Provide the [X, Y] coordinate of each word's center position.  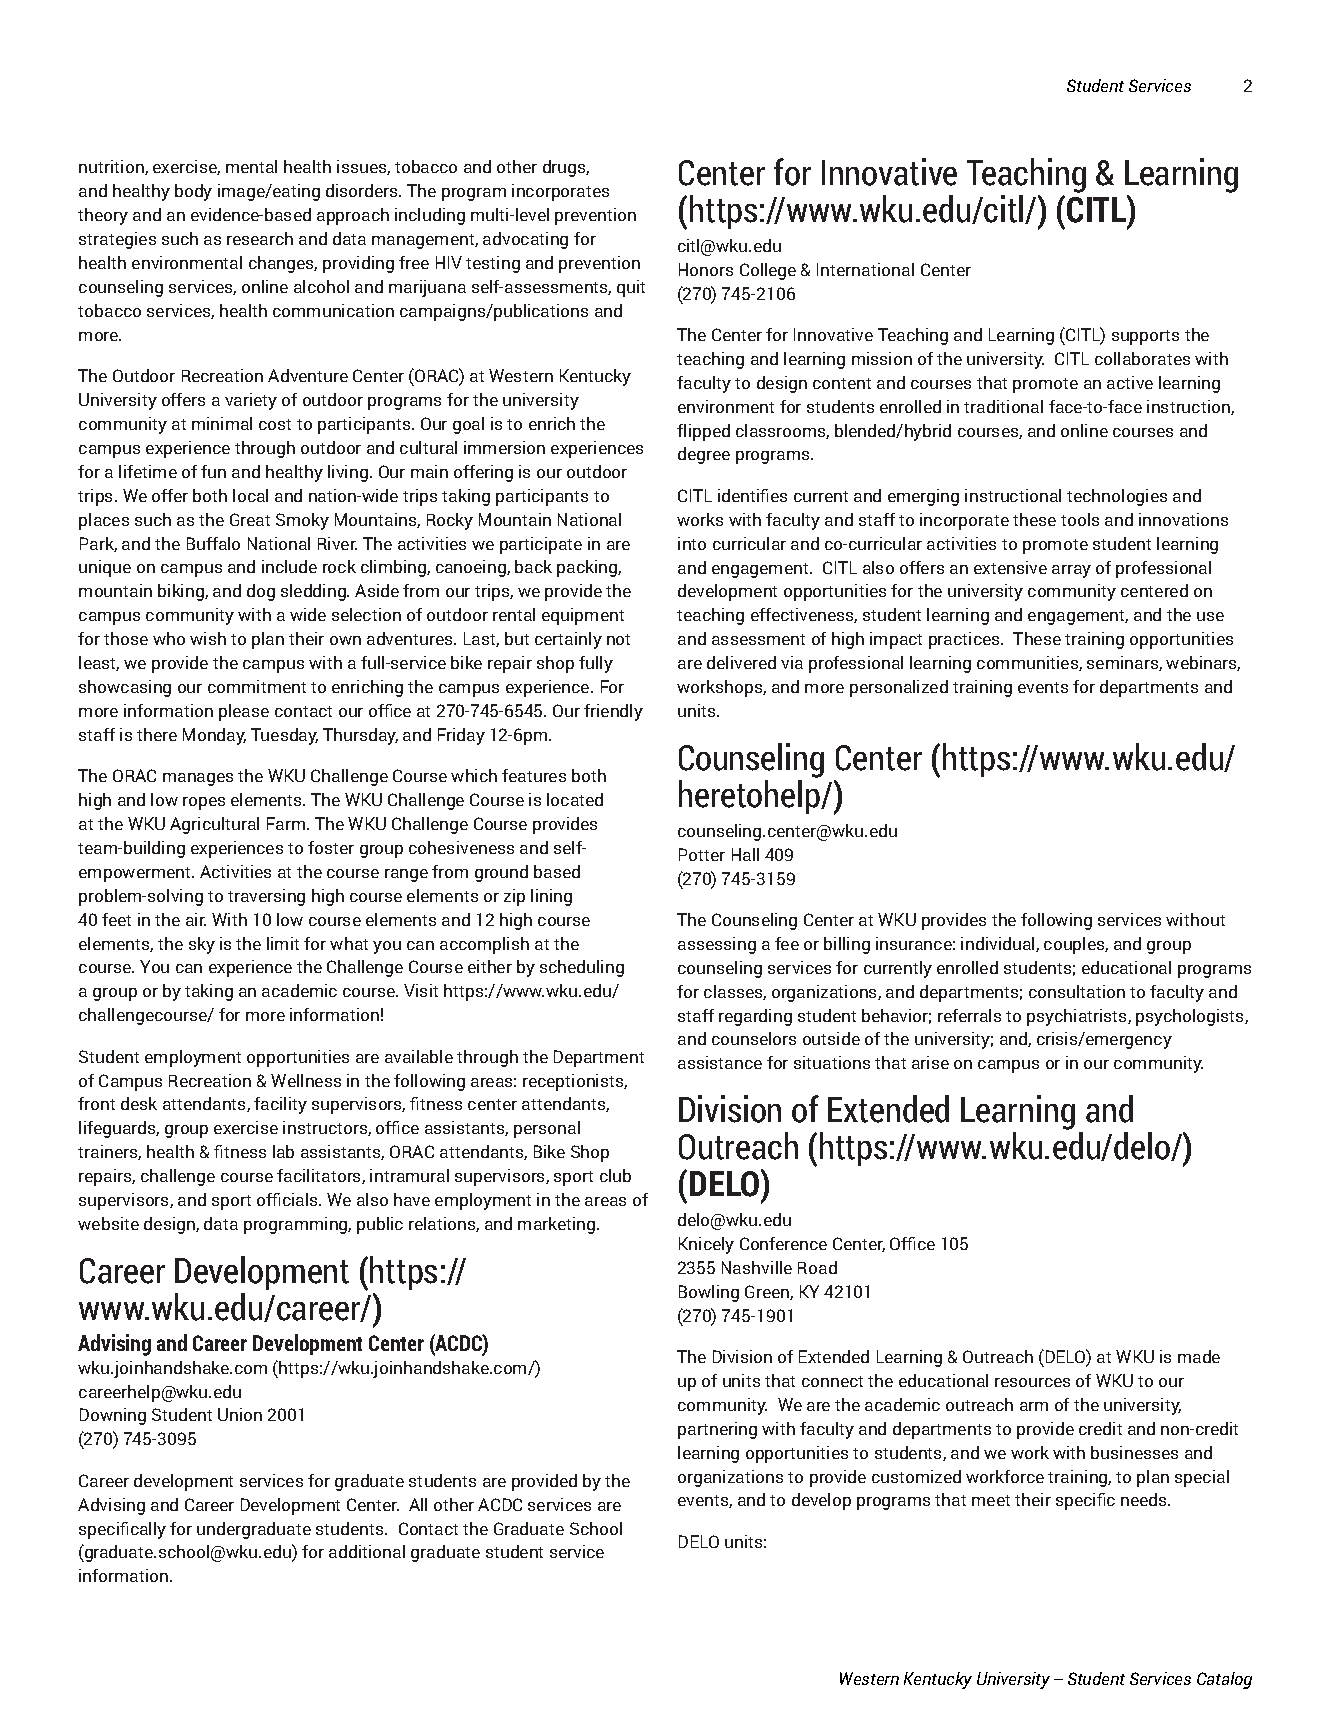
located [575, 799]
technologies [1117, 497]
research [260, 238]
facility [280, 1105]
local [250, 495]
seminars [1123, 663]
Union [240, 1414]
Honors [706, 269]
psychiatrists [1078, 1017]
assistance [720, 1062]
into [692, 543]
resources [1032, 1382]
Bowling [709, 1293]
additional [367, 1551]
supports [1145, 337]
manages [198, 779]
